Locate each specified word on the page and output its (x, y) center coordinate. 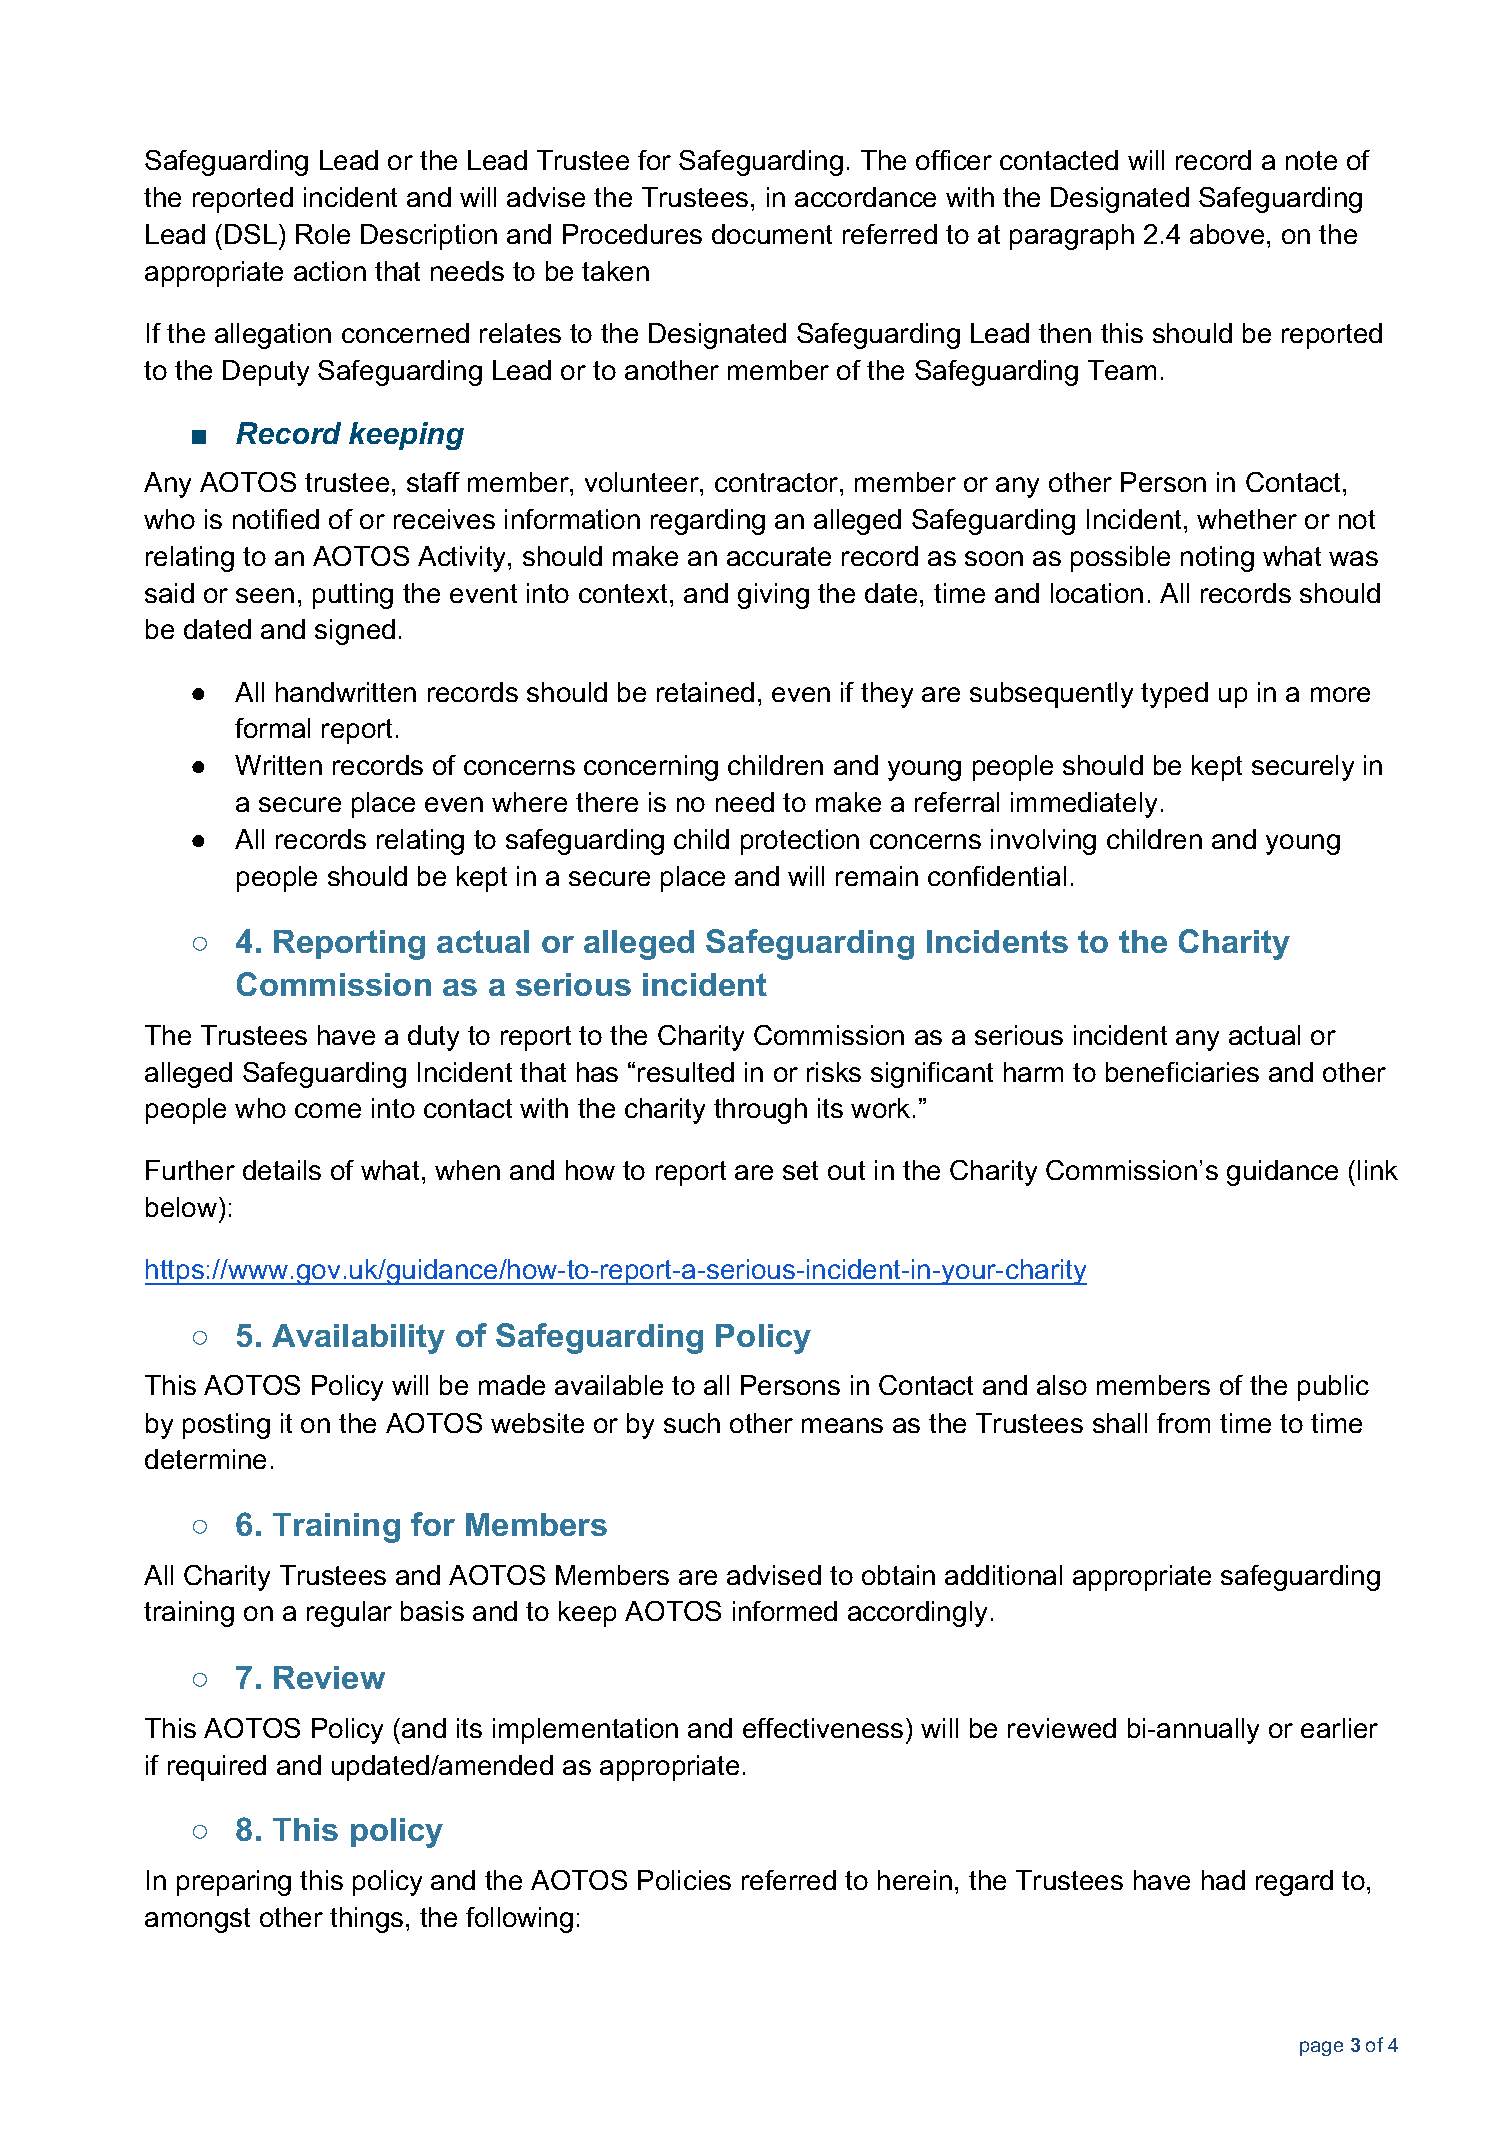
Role (323, 234)
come (328, 1110)
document (772, 234)
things (366, 1920)
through (760, 1111)
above (1227, 234)
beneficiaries (1182, 1072)
